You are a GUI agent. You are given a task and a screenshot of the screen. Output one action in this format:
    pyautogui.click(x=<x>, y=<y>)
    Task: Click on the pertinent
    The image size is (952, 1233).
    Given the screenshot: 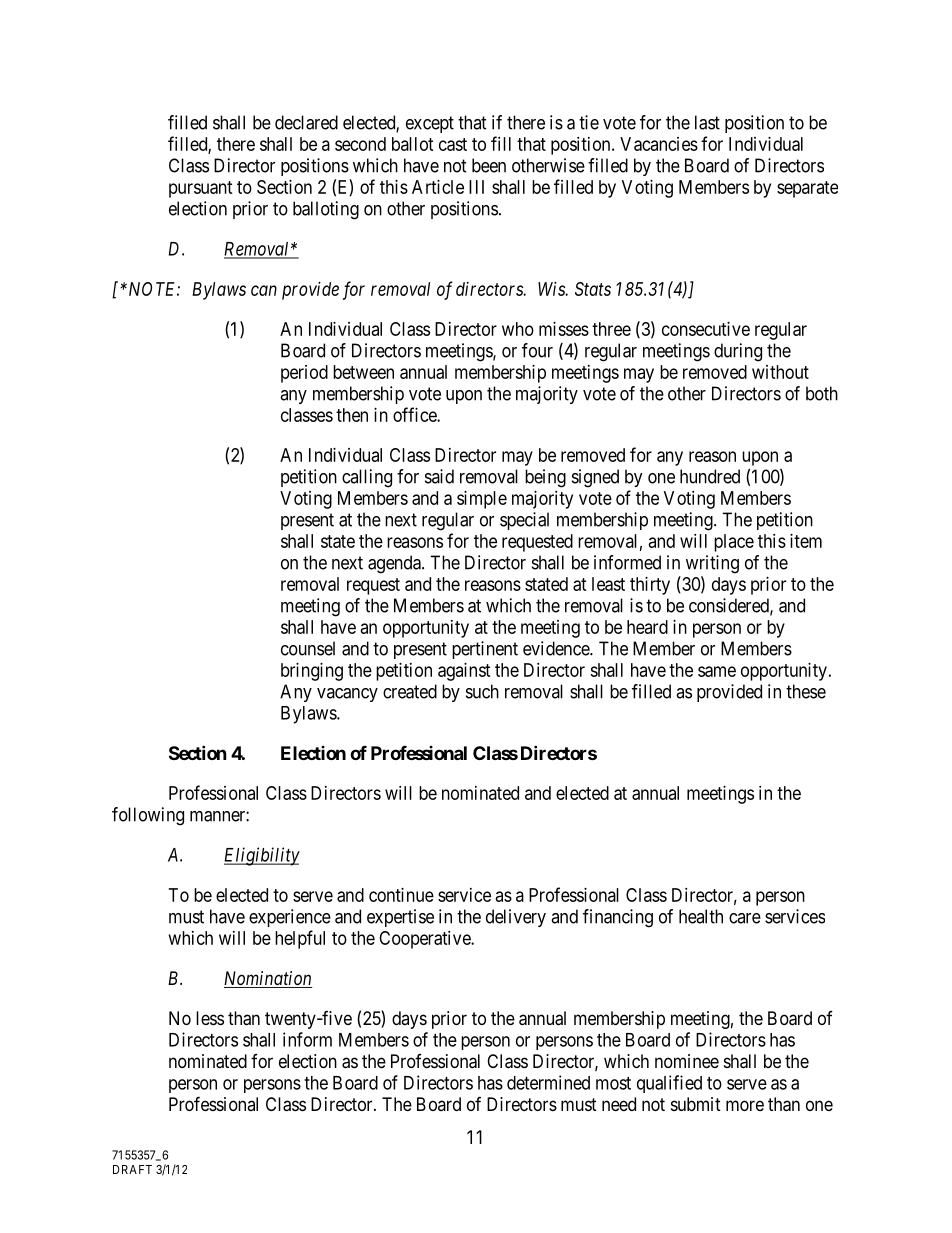 What is the action you would take?
    pyautogui.click(x=485, y=650)
